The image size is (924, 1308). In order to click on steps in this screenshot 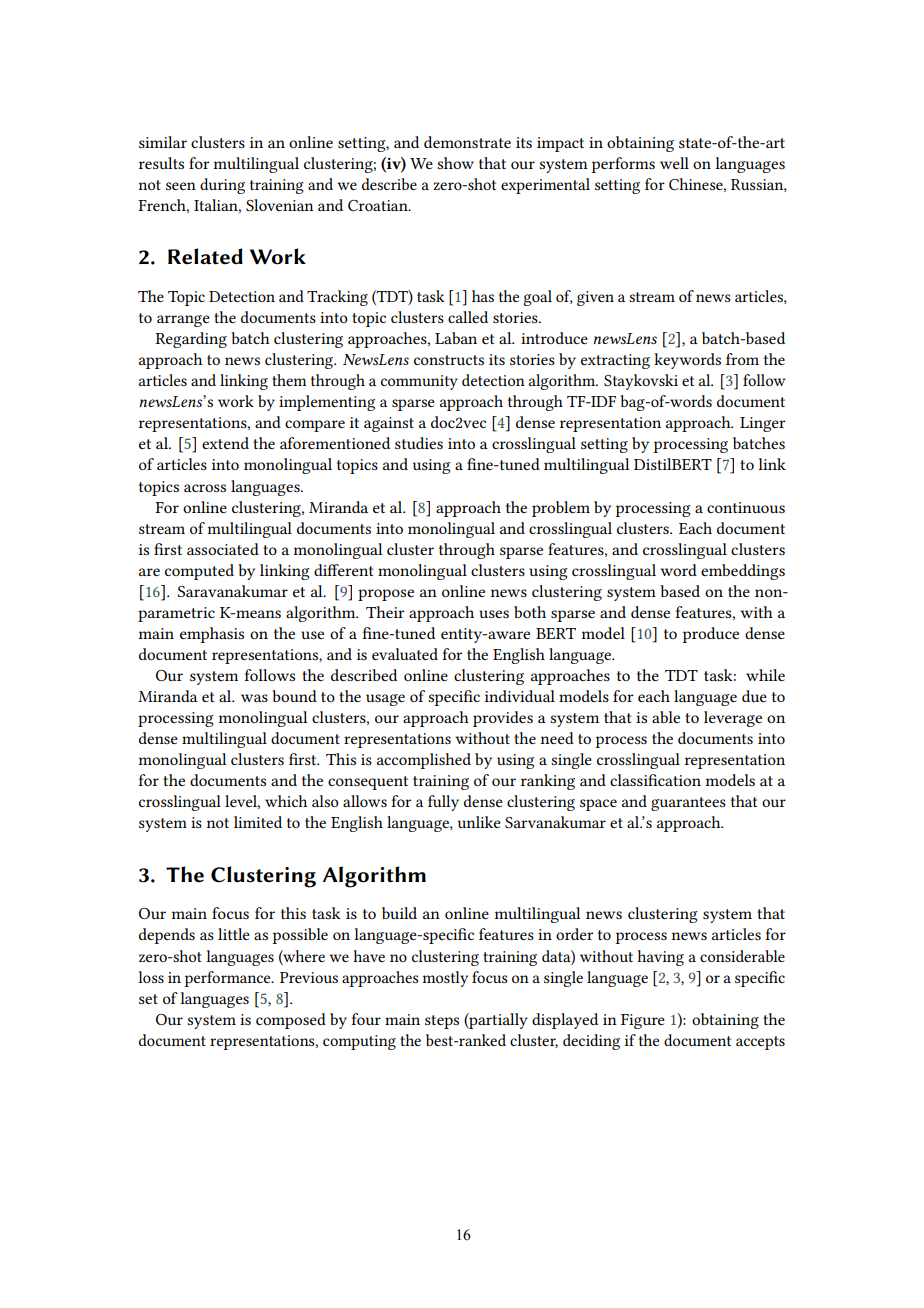, I will do `click(442, 1022)`.
